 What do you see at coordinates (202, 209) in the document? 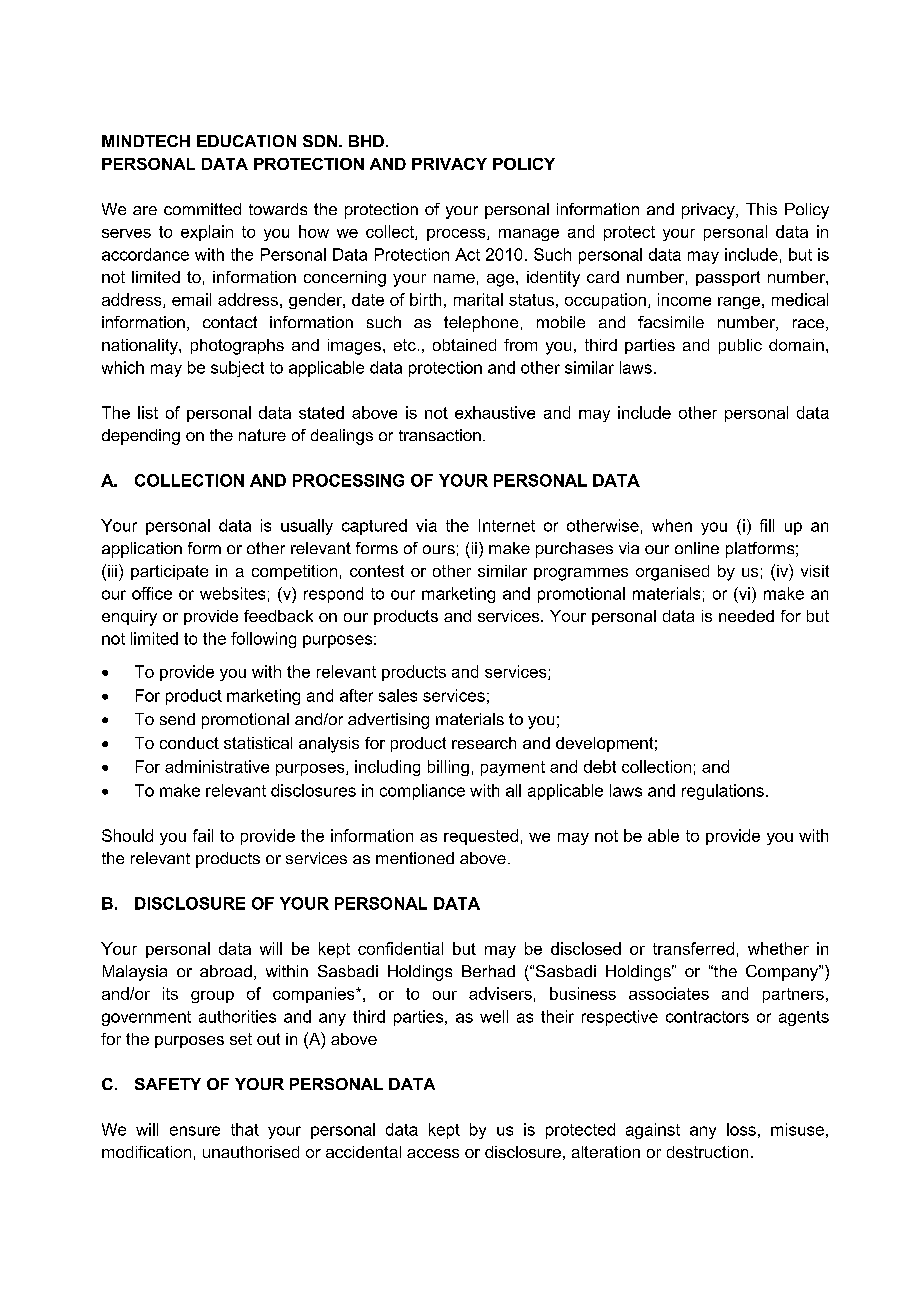
I see `committed` at bounding box center [202, 209].
